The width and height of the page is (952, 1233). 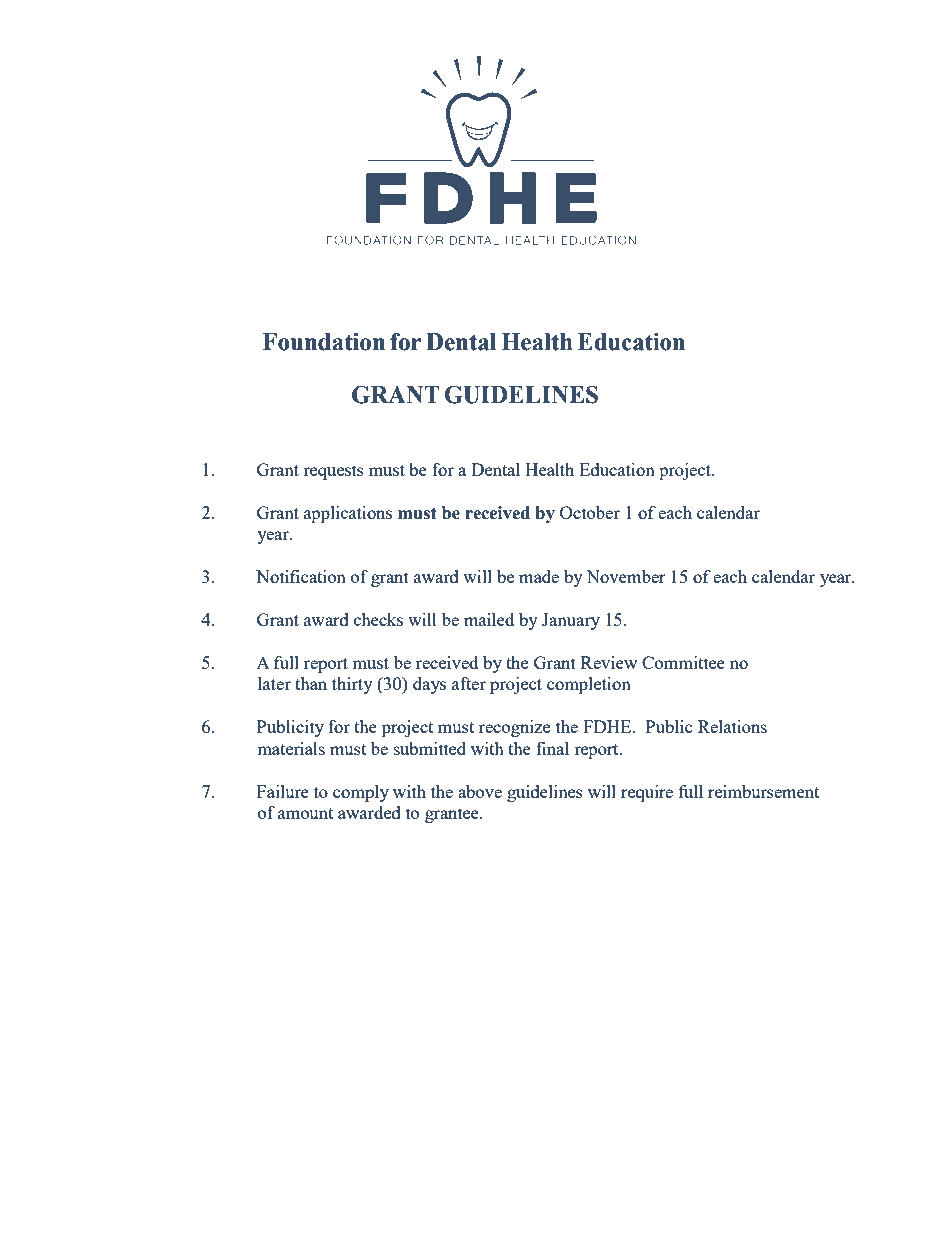 I want to click on applications, so click(x=348, y=514).
